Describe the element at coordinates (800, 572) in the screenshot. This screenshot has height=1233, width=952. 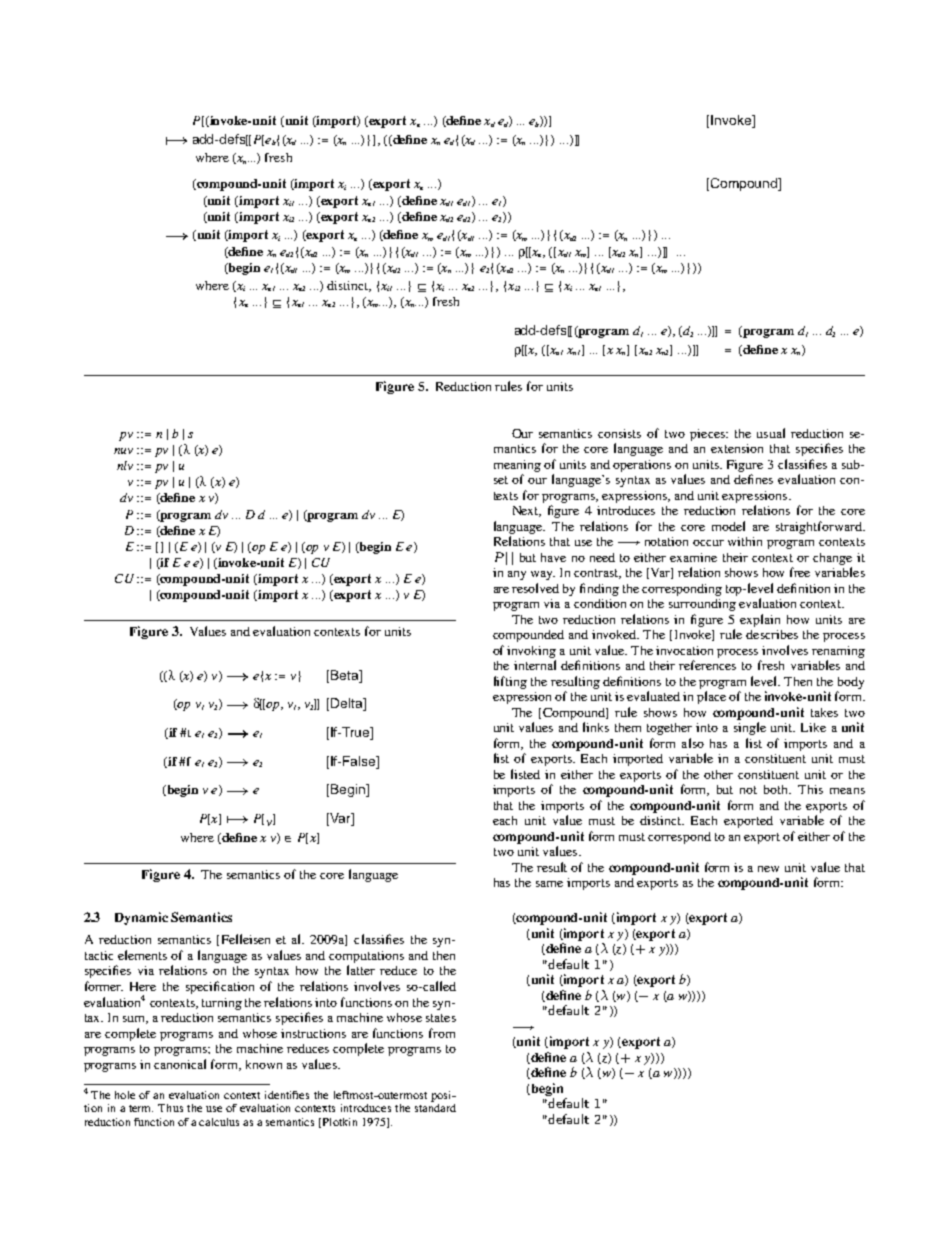
I see `free` at that location.
